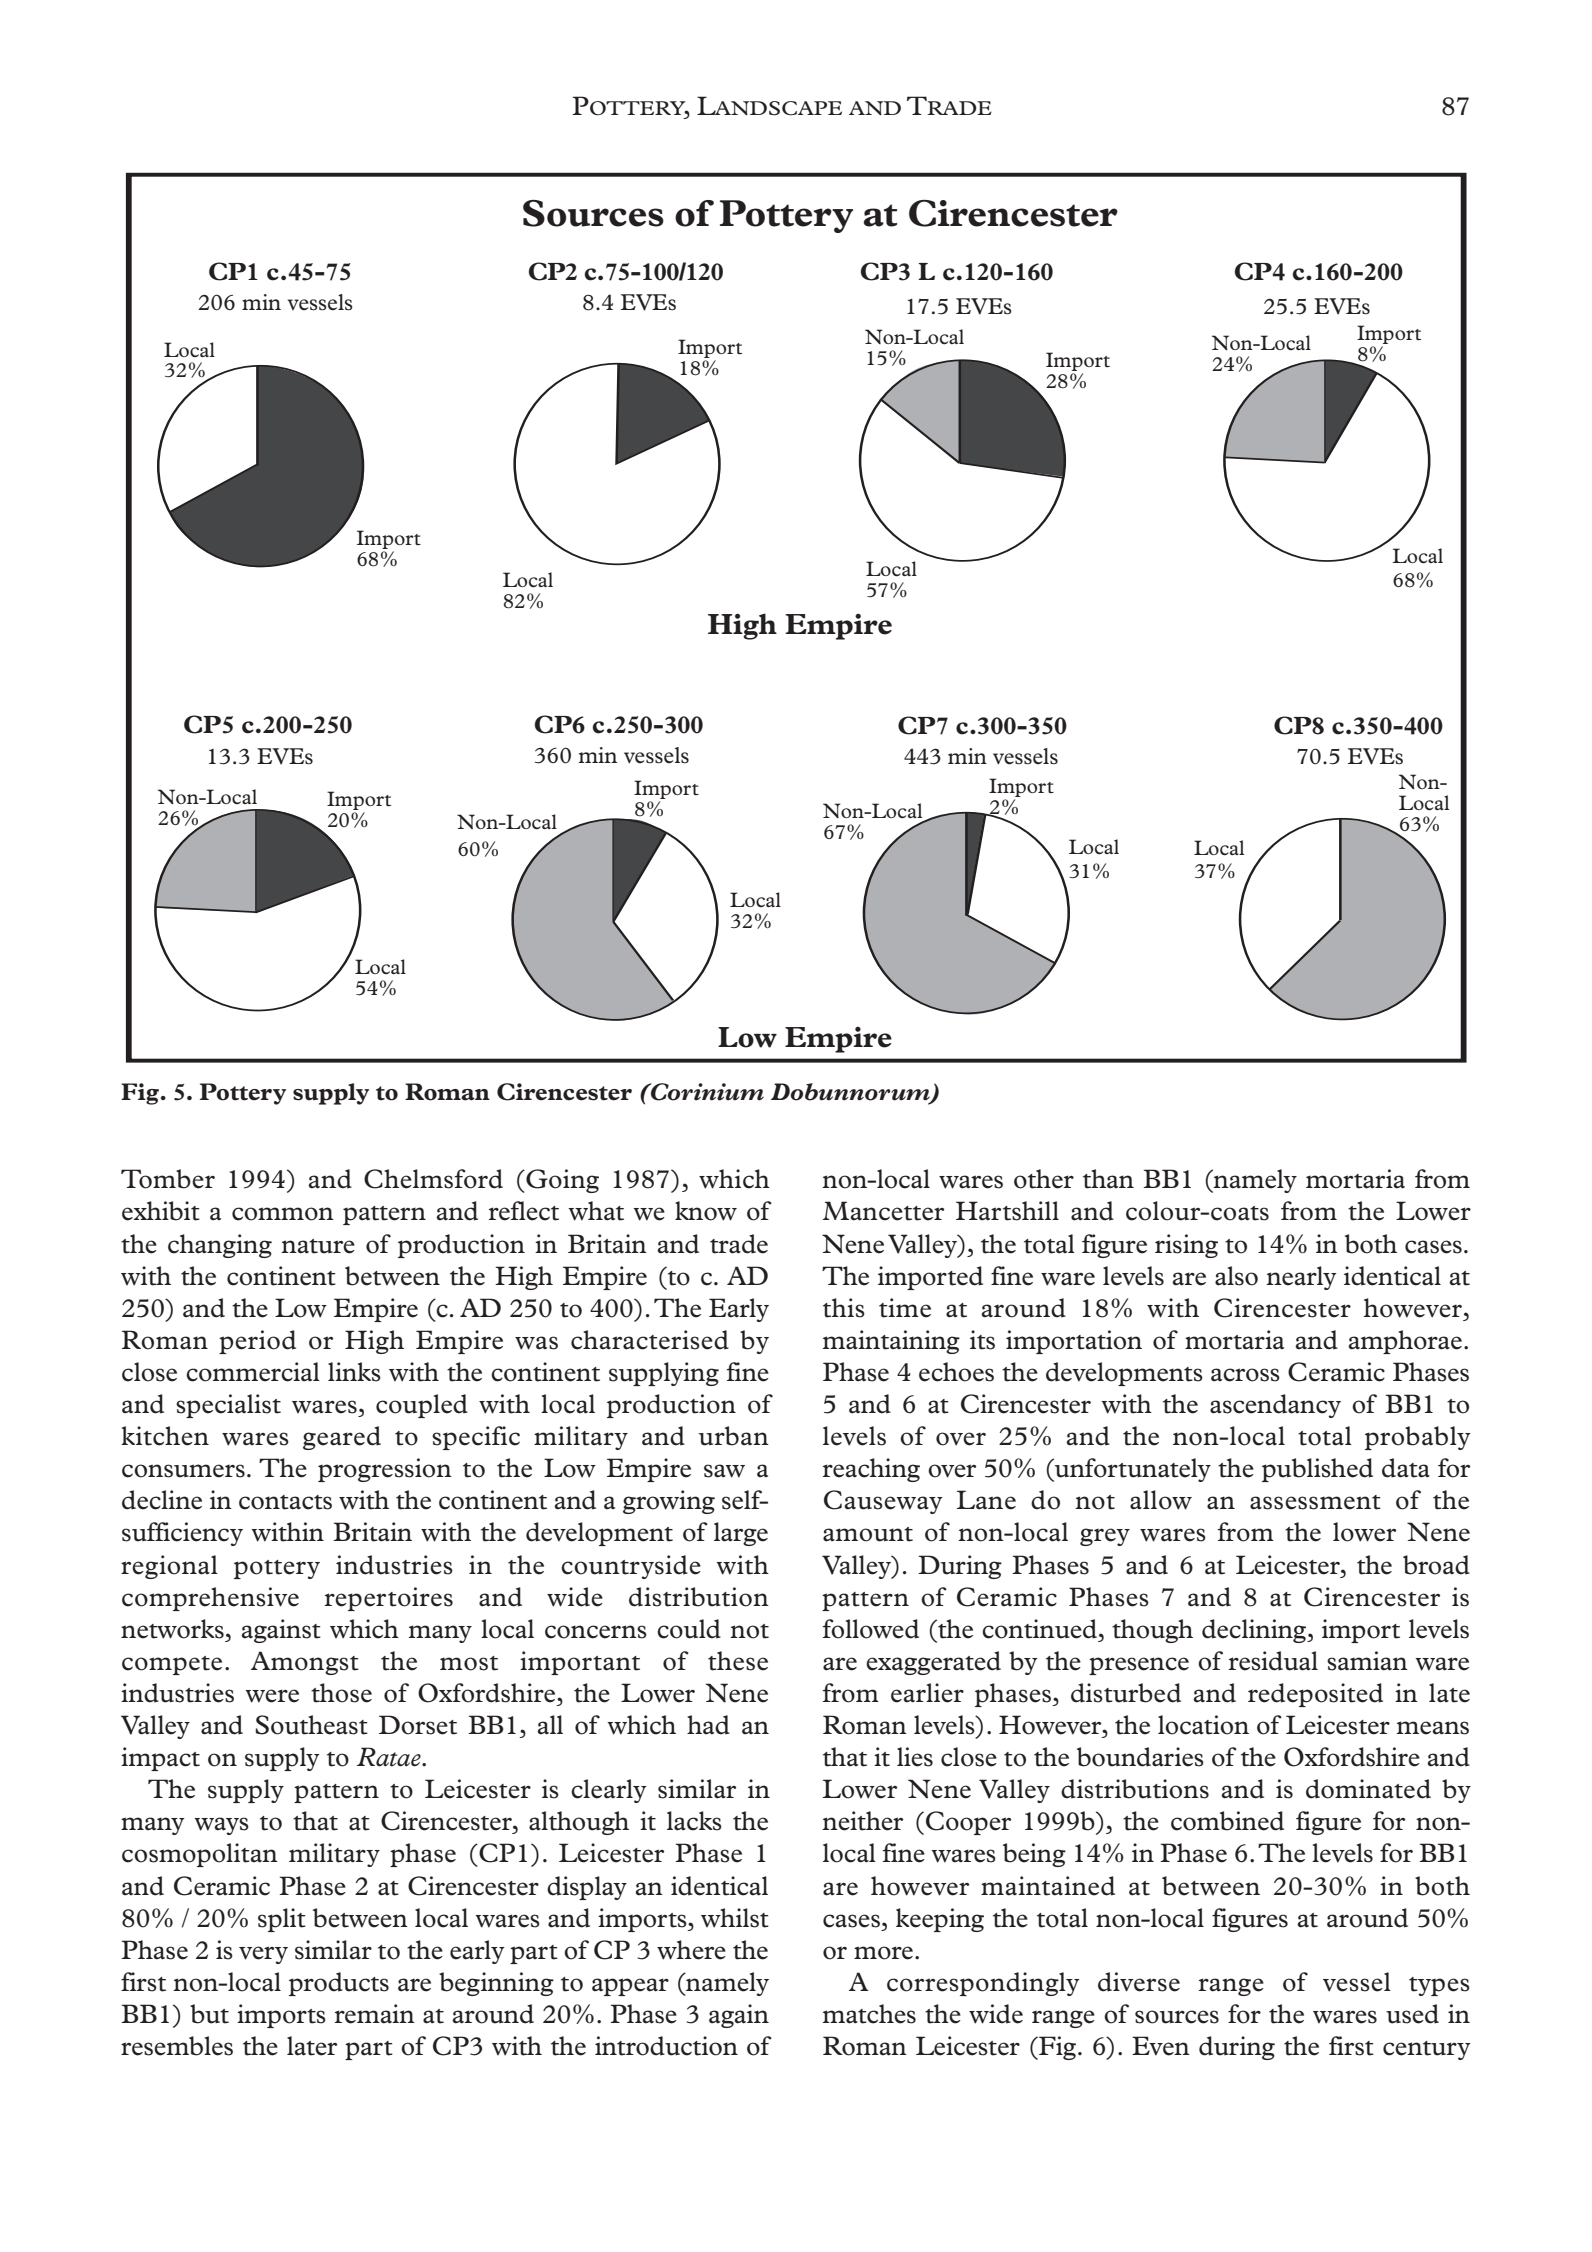  What do you see at coordinates (1186, 1246) in the screenshot?
I see `rising` at bounding box center [1186, 1246].
